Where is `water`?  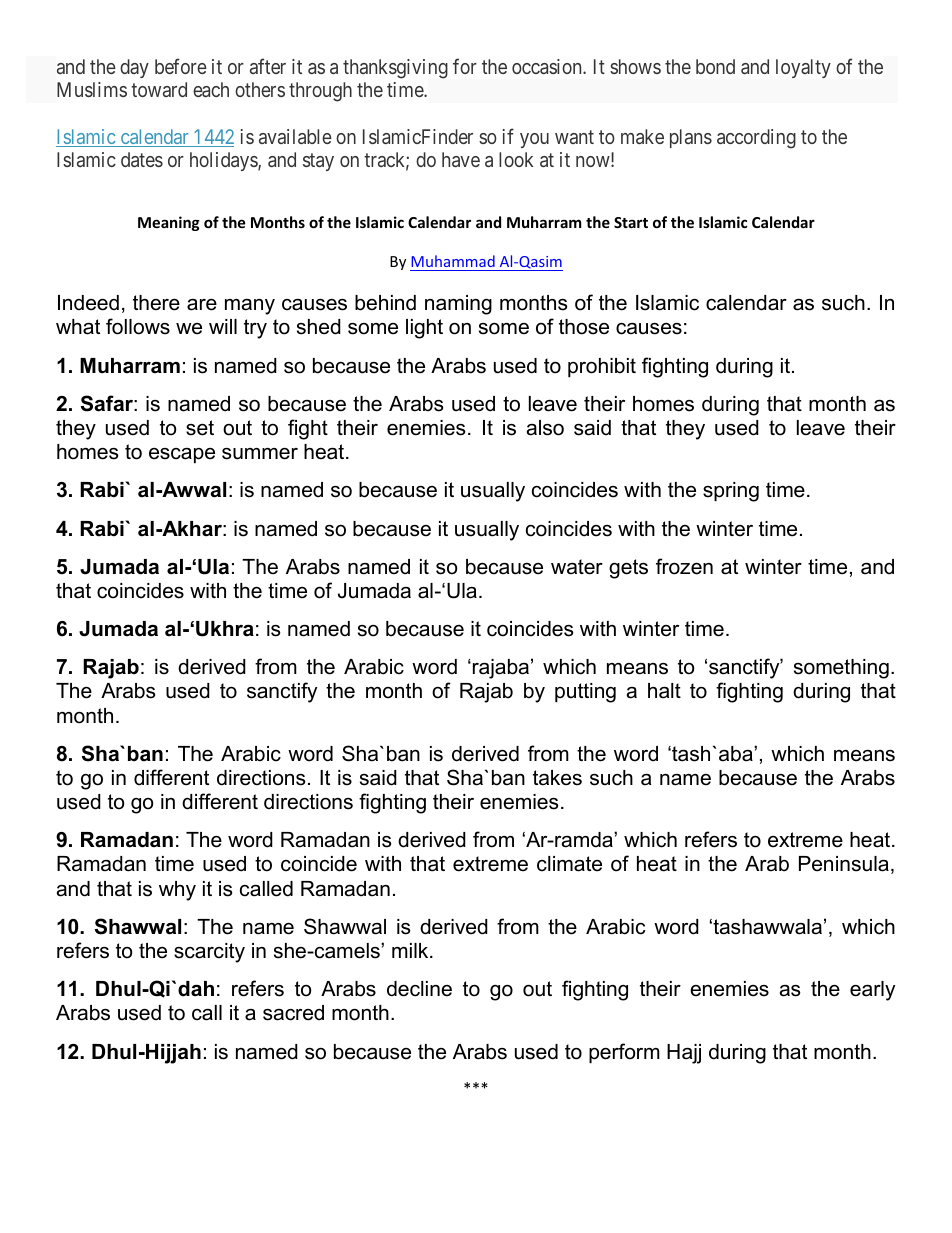
water is located at coordinates (577, 567).
